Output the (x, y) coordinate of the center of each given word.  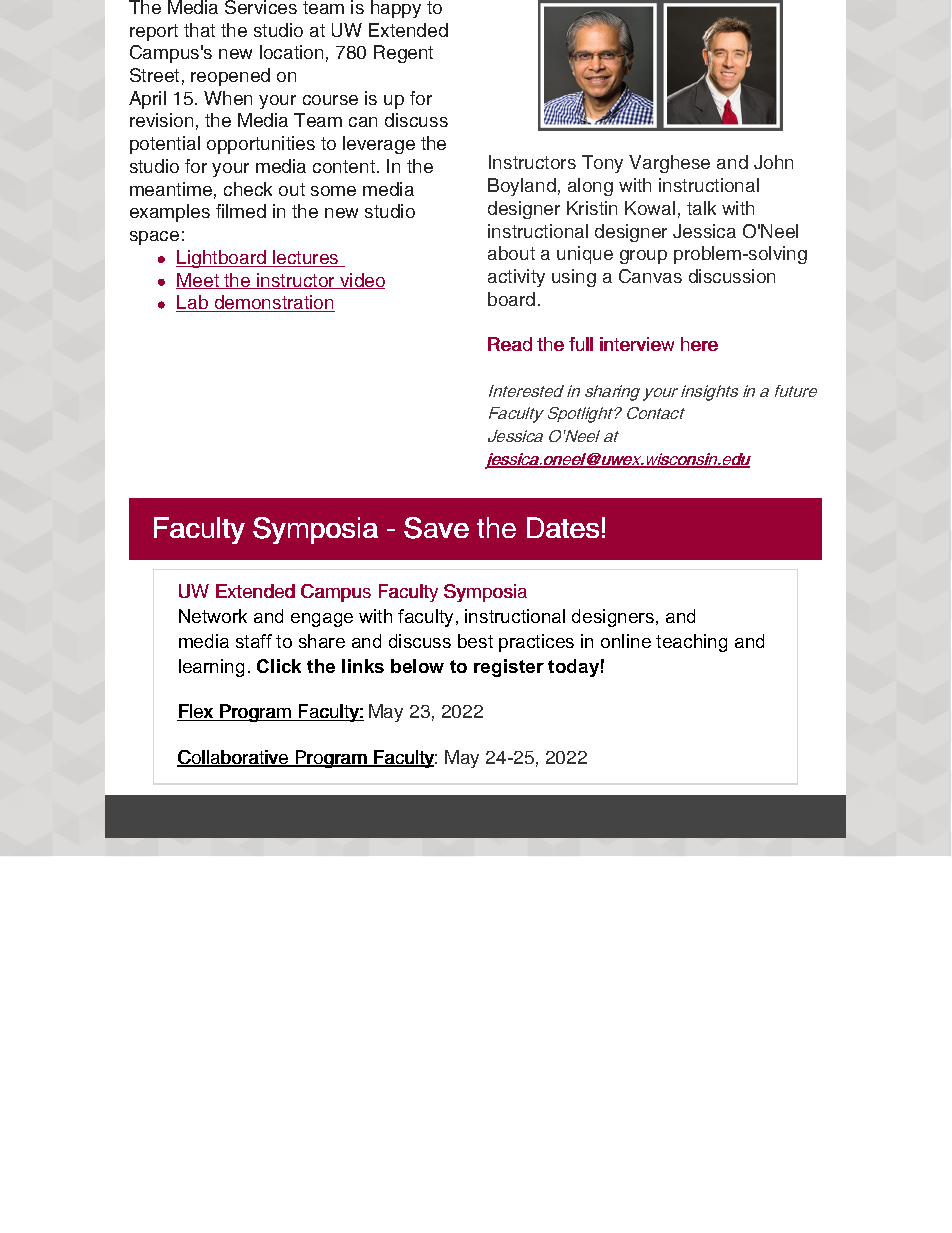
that (199, 30)
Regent (403, 54)
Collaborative (234, 758)
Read (510, 344)
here (699, 344)
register (509, 668)
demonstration (273, 303)
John (773, 162)
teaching (691, 643)
